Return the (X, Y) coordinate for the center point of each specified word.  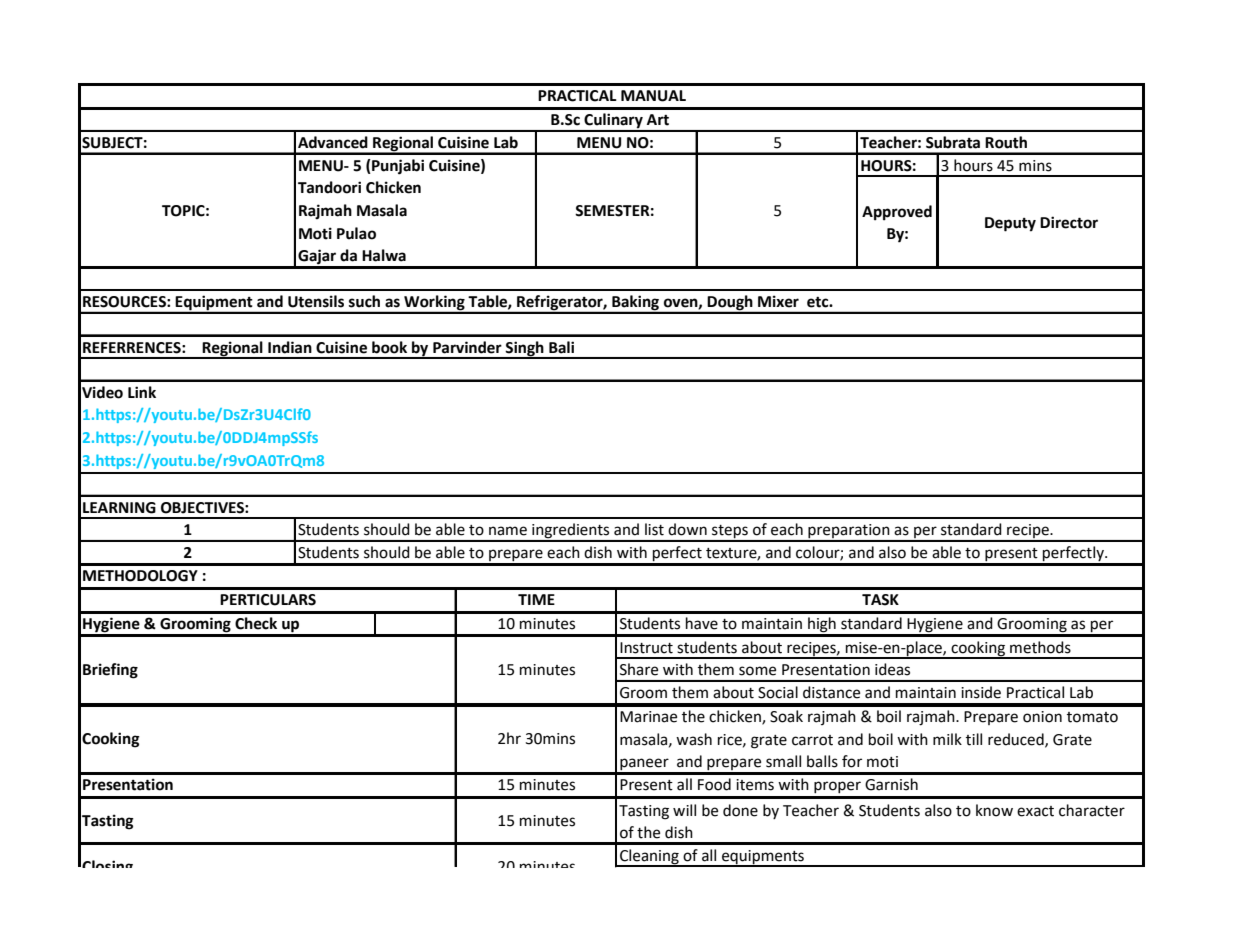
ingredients (571, 532)
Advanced (333, 142)
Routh (1006, 142)
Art (658, 120)
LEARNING (119, 508)
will (684, 810)
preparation (849, 532)
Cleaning (649, 857)
